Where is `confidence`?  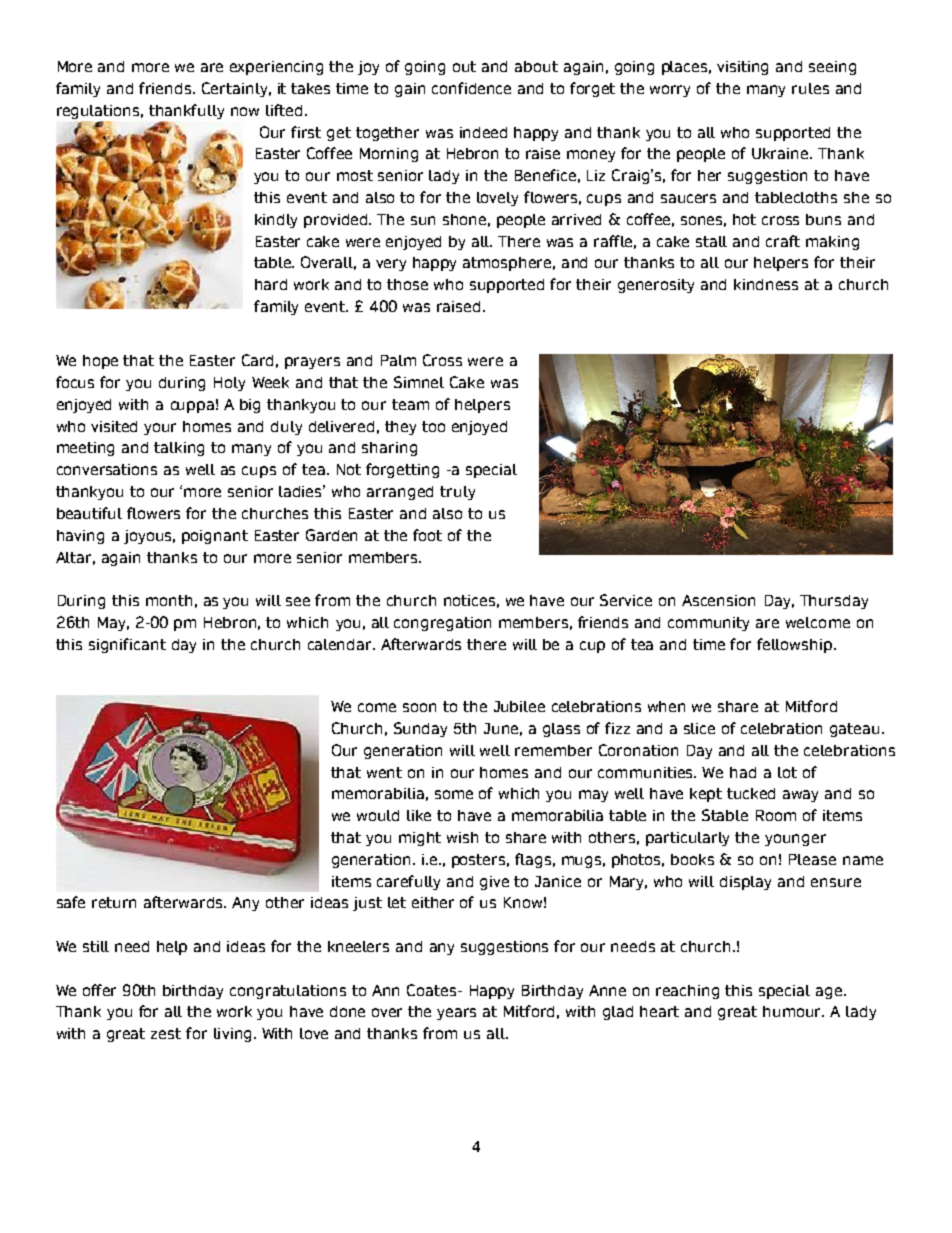 confidence is located at coordinates (471, 88).
